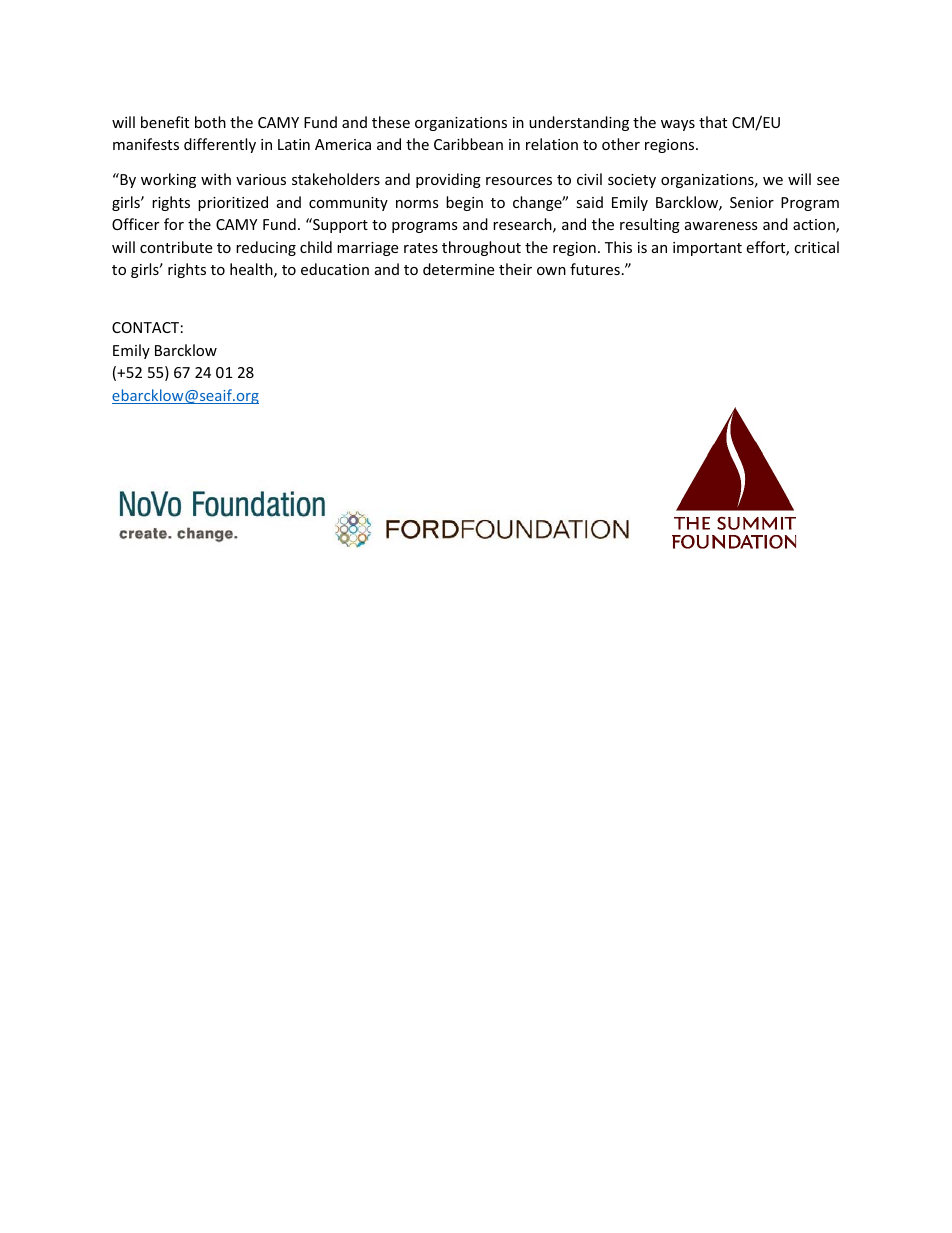 This page has width=952, height=1233. What do you see at coordinates (339, 225) in the page?
I see `Support` at bounding box center [339, 225].
